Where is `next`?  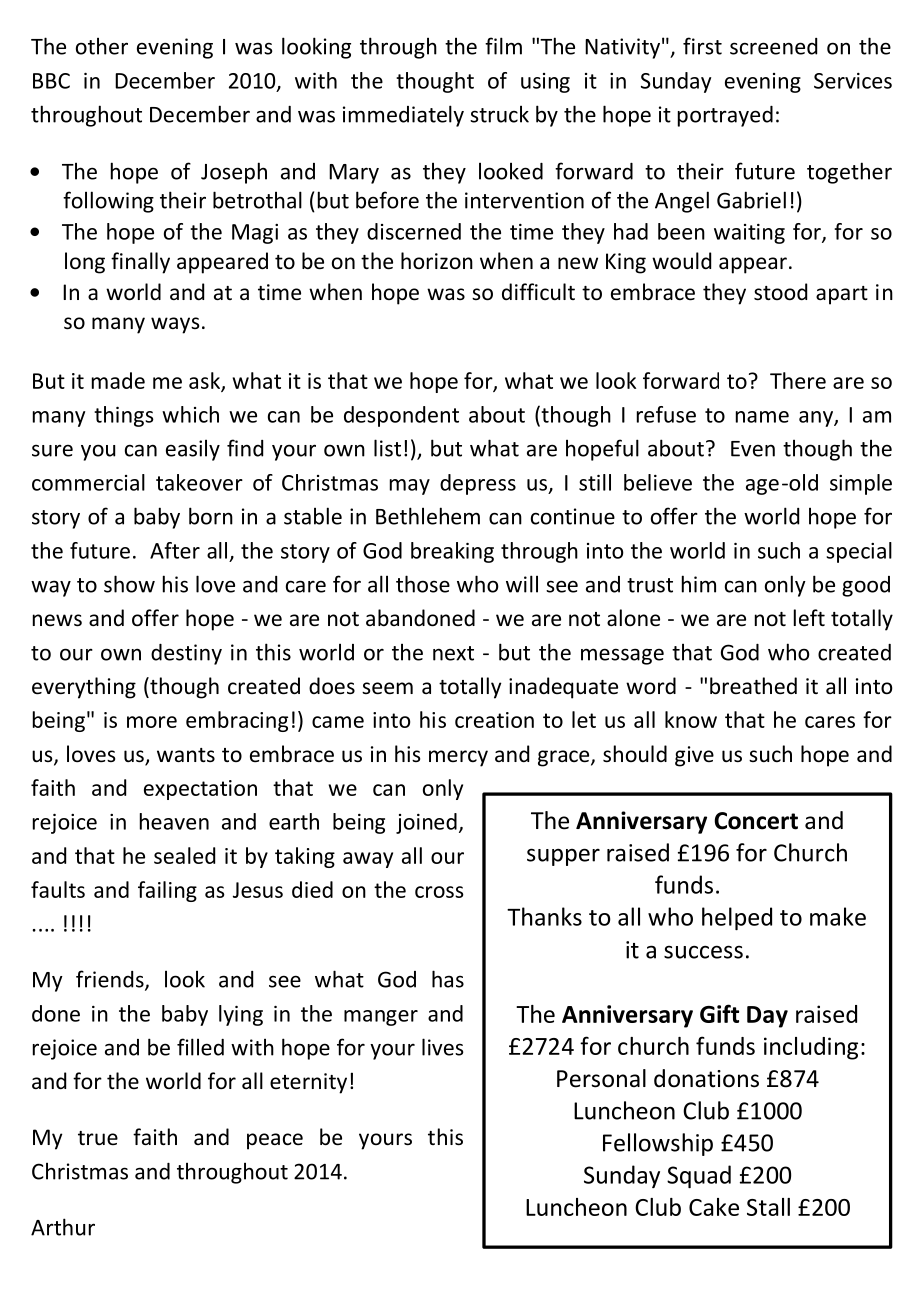
next is located at coordinates (453, 653).
